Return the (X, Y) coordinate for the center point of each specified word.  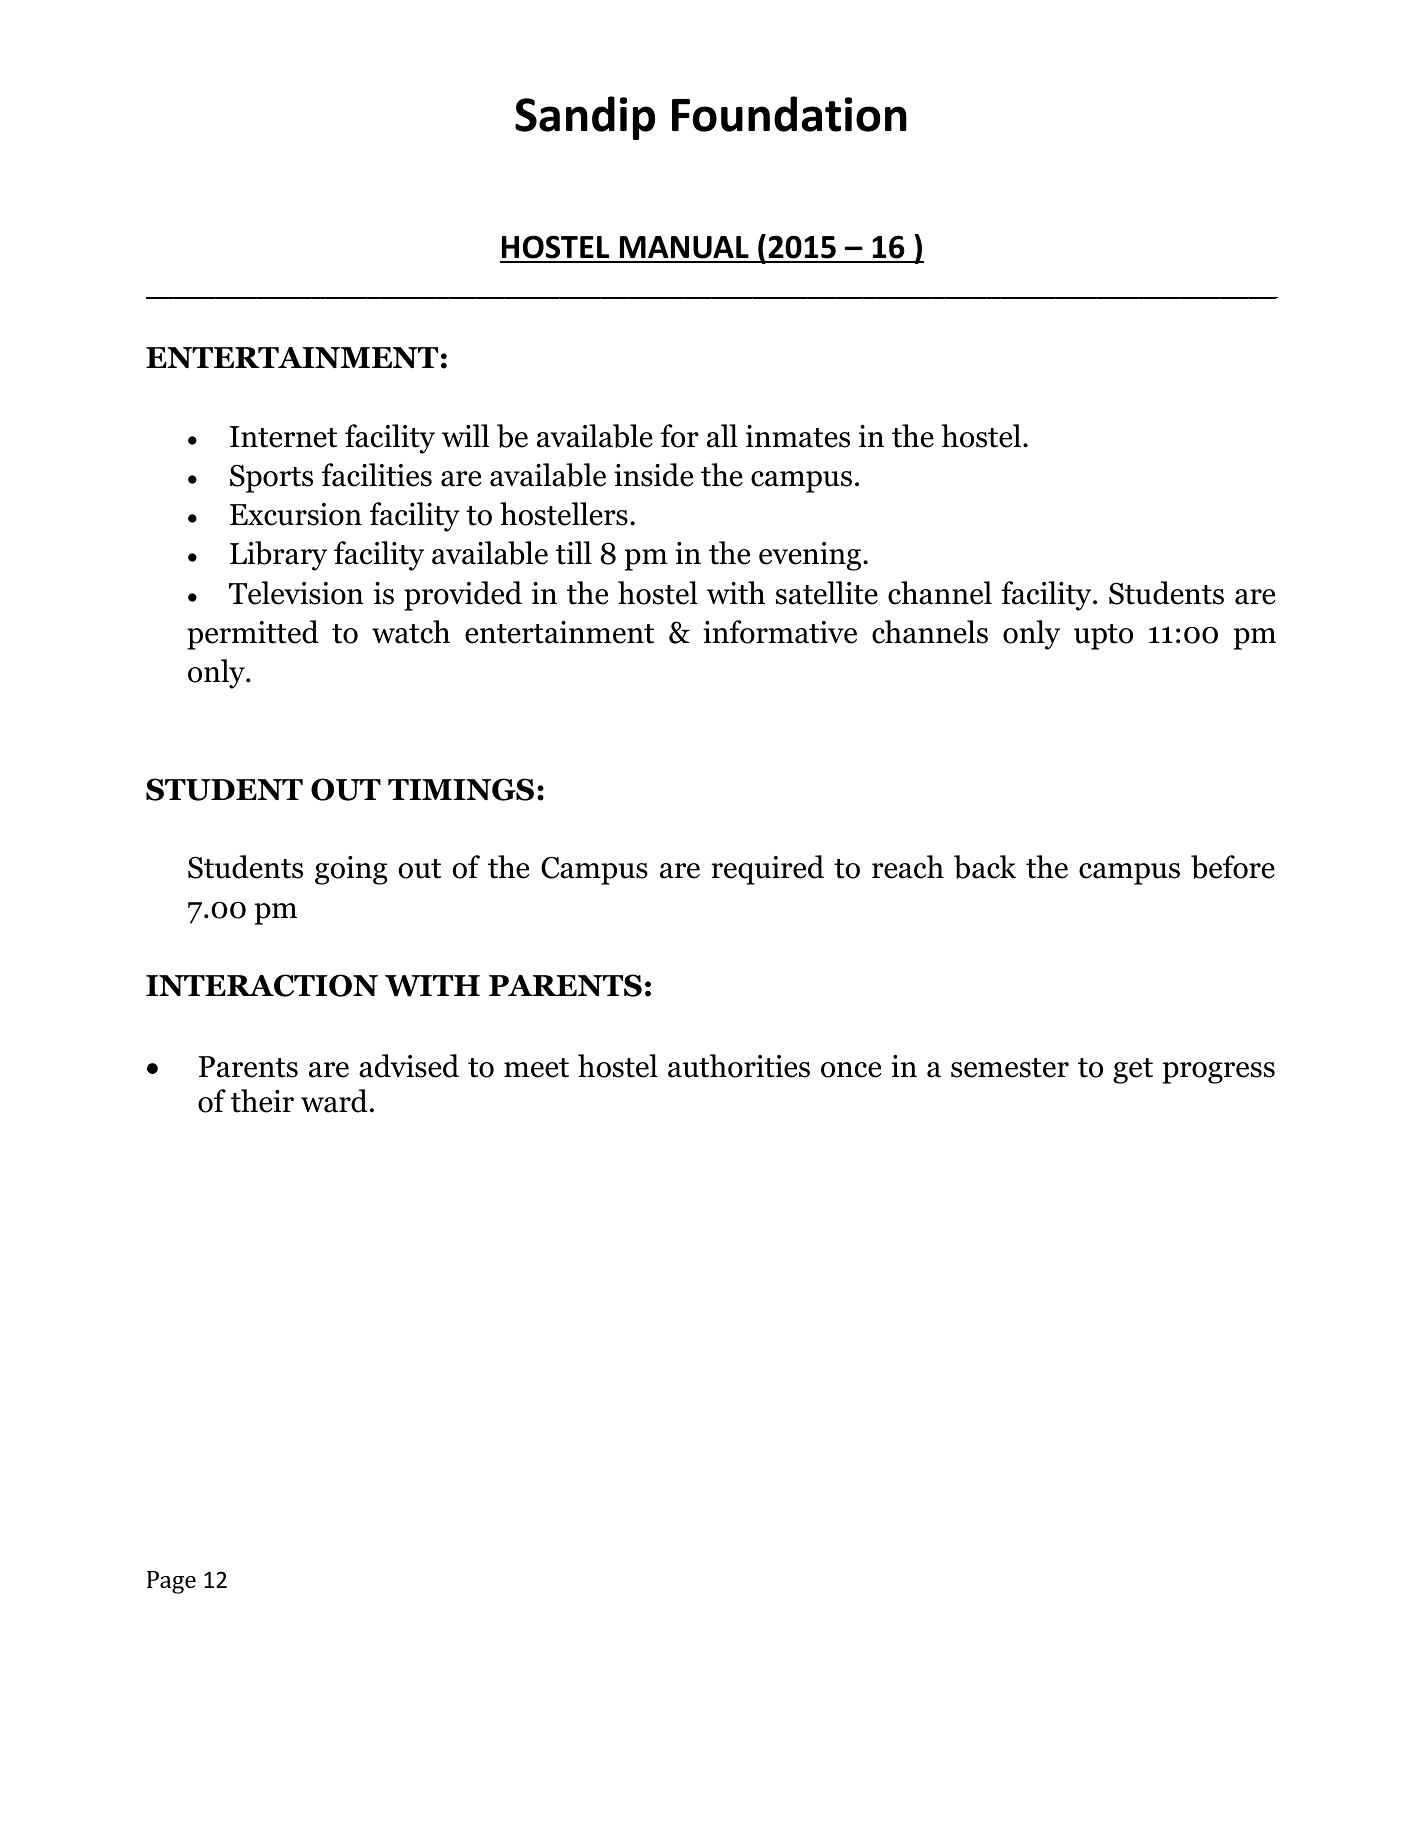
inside (653, 475)
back (985, 867)
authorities (739, 1066)
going (351, 870)
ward (334, 1101)
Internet (283, 437)
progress (1219, 1073)
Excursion (296, 514)
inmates (798, 436)
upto (1103, 637)
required (767, 870)
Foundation (789, 114)
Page (171, 1582)
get (1133, 1071)
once (851, 1070)
